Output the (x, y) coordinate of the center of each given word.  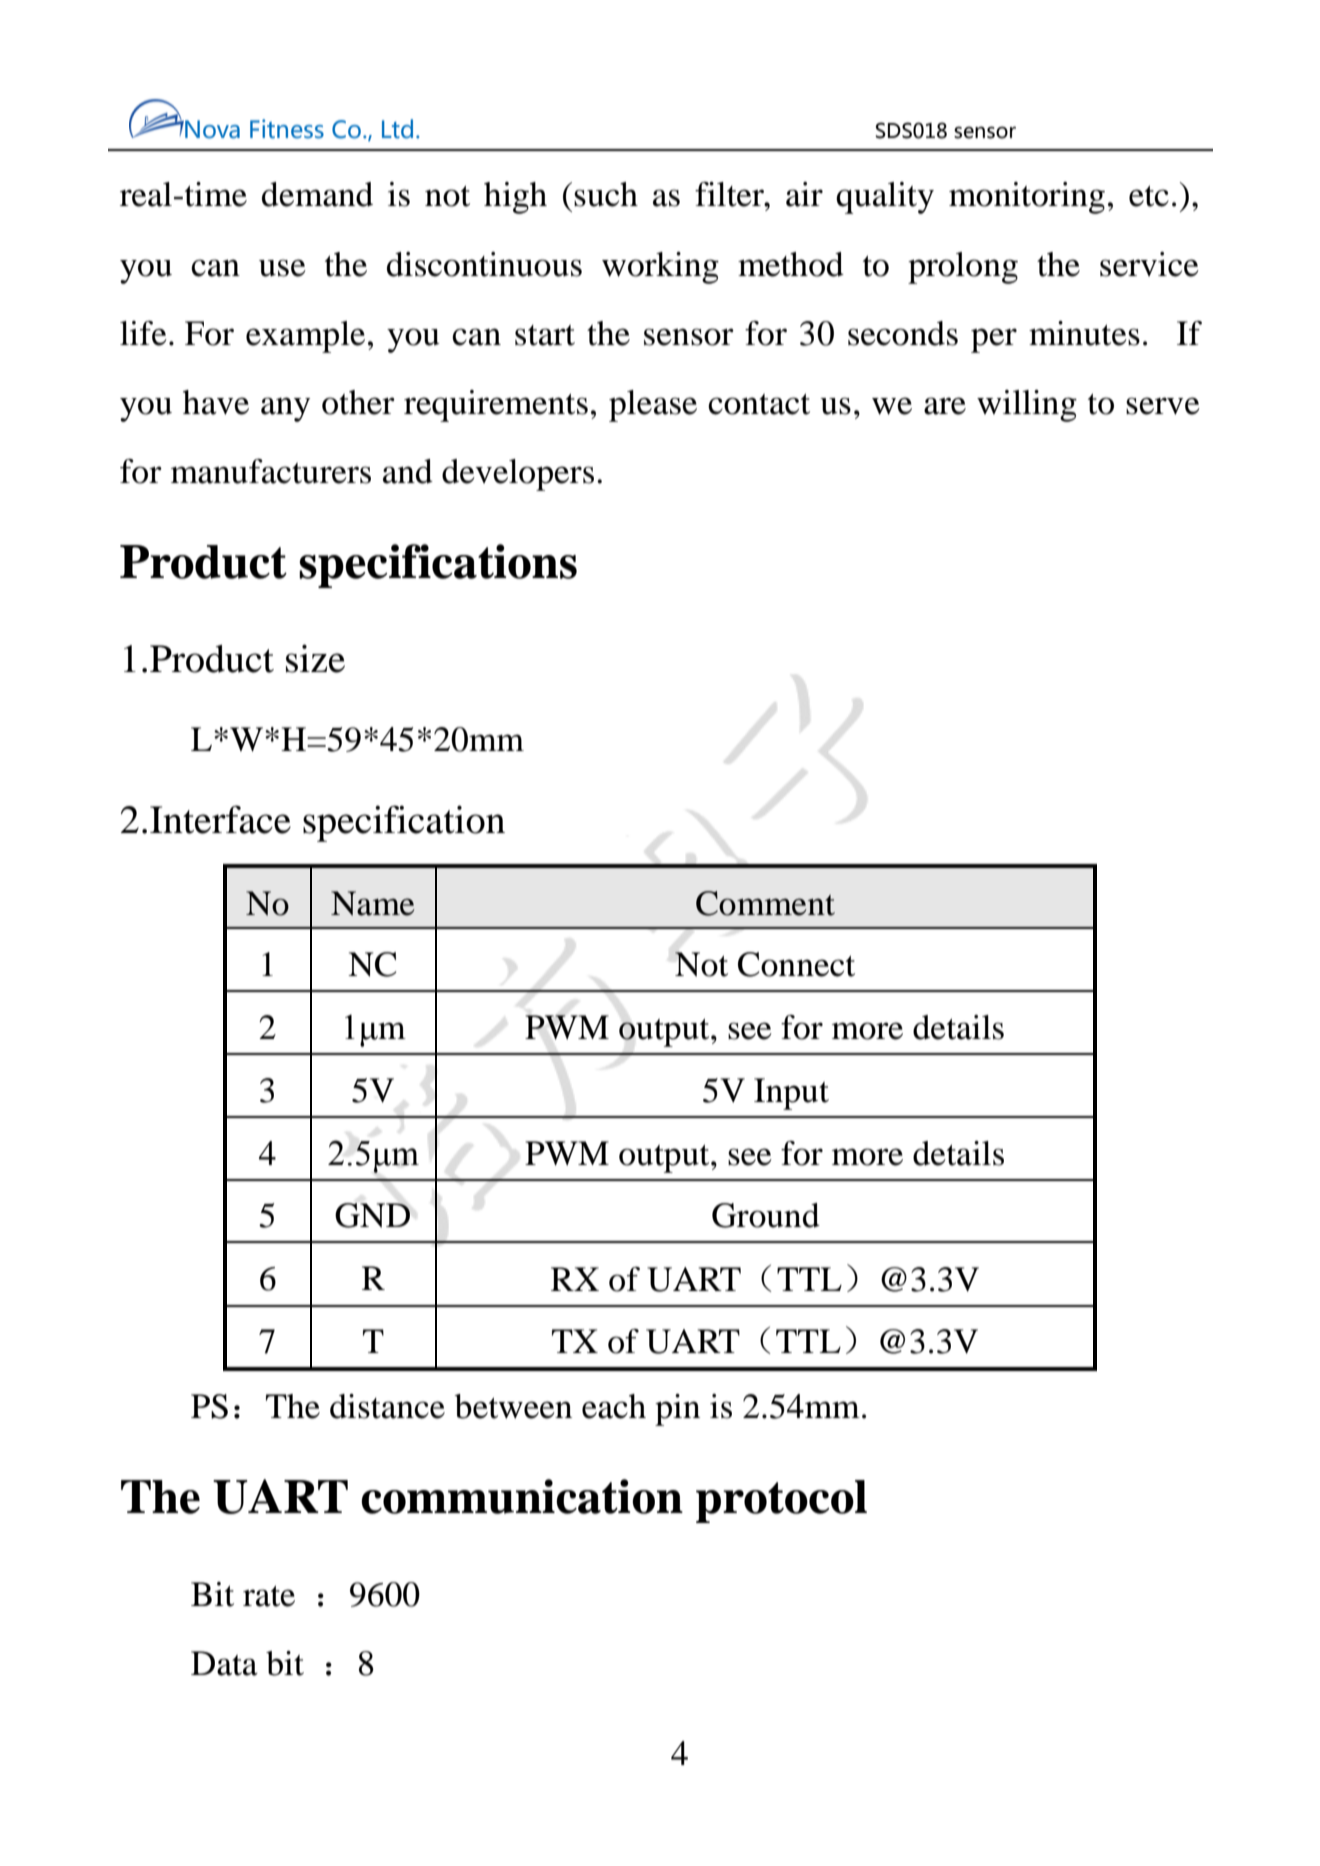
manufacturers (271, 471)
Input (791, 1094)
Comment (765, 903)
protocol (781, 1501)
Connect (796, 964)
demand (317, 194)
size (315, 658)
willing (1027, 406)
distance (387, 1406)
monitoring (1027, 198)
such (606, 194)
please (653, 406)
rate (269, 1596)
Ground (766, 1215)
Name (373, 903)
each (614, 1406)
